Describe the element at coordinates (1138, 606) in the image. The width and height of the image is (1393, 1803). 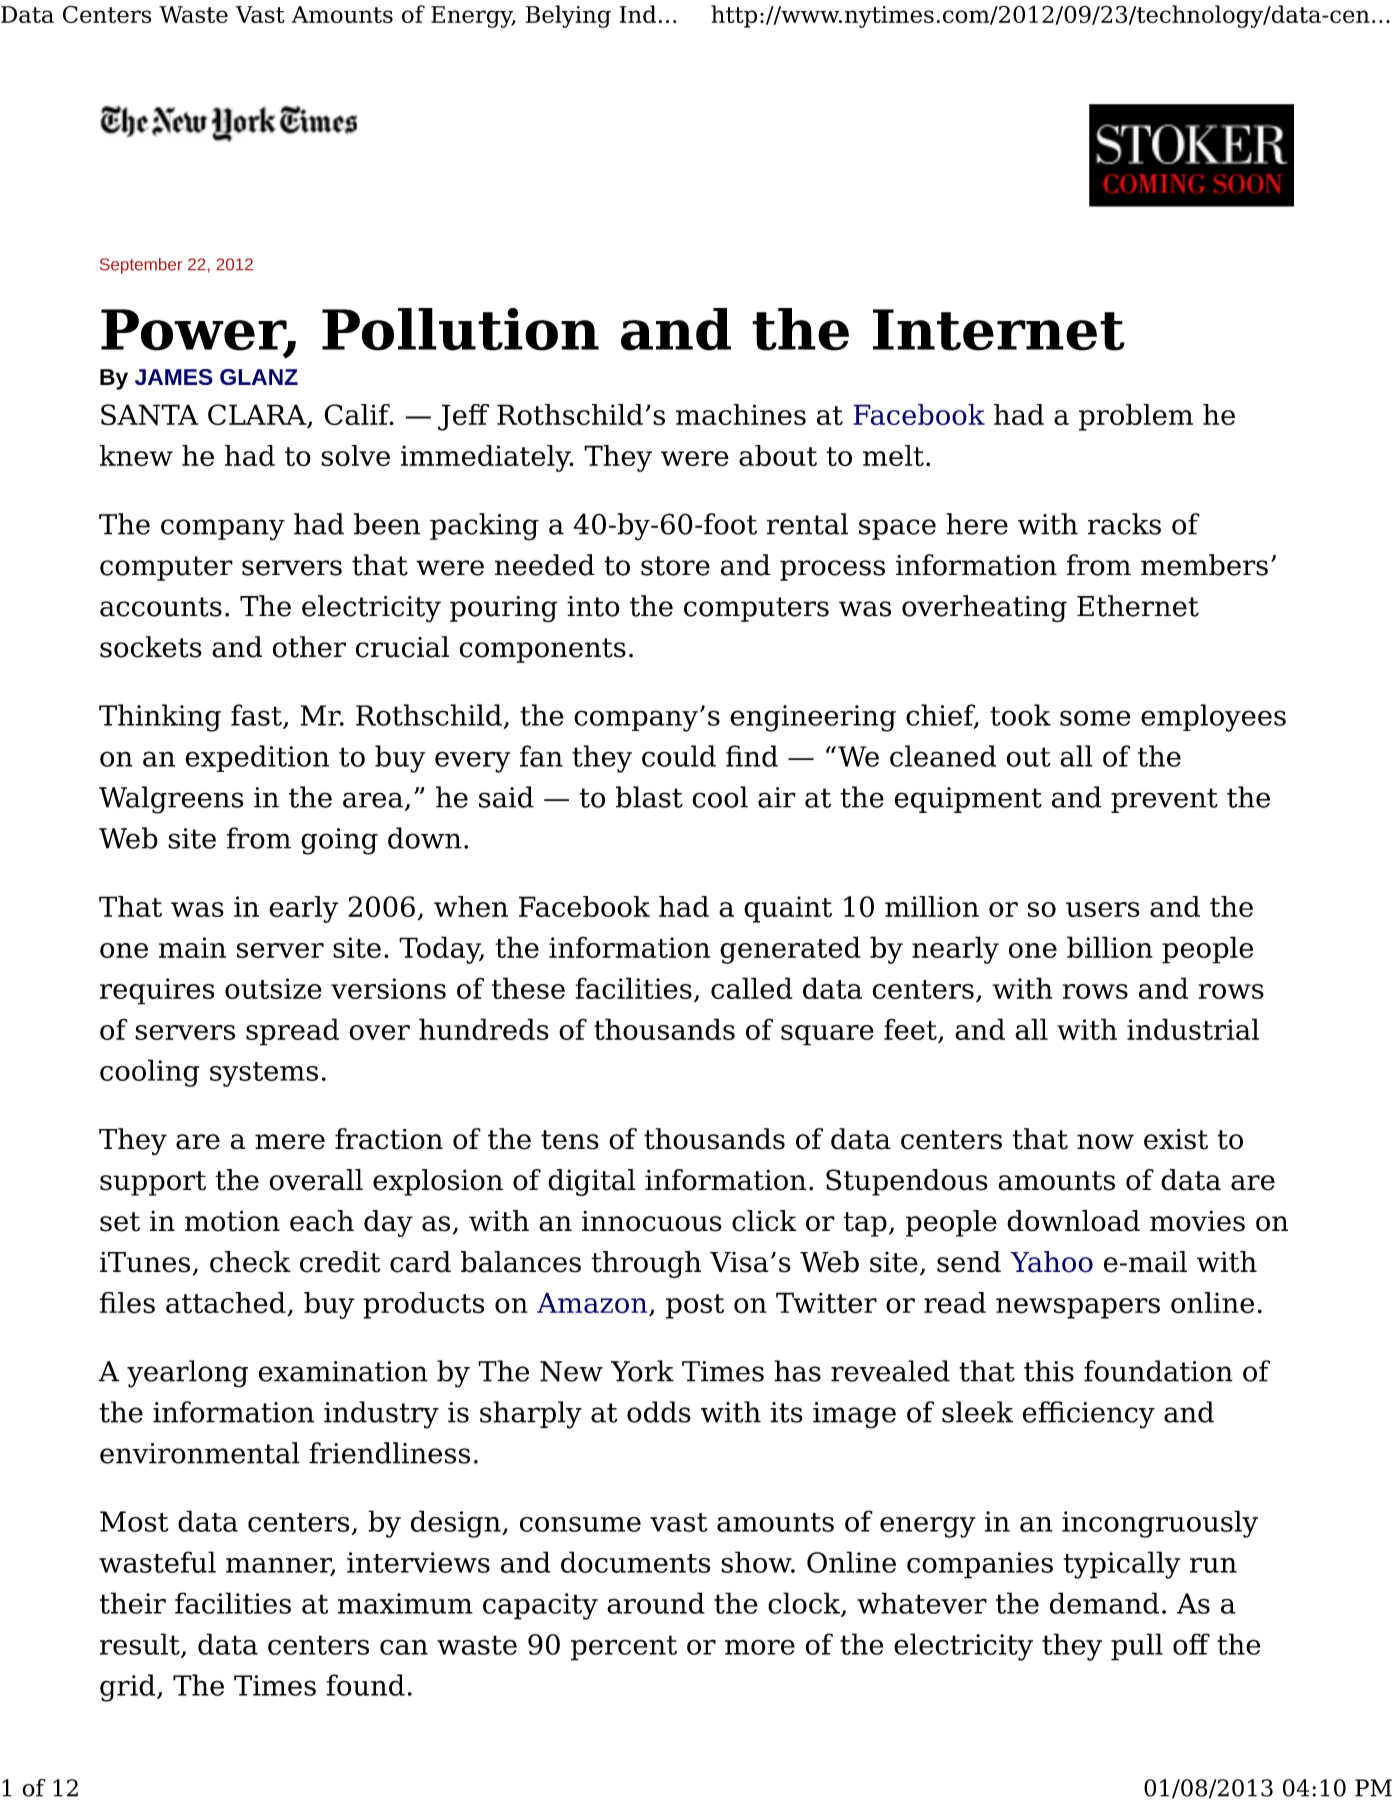
I see `Ethernet` at that location.
